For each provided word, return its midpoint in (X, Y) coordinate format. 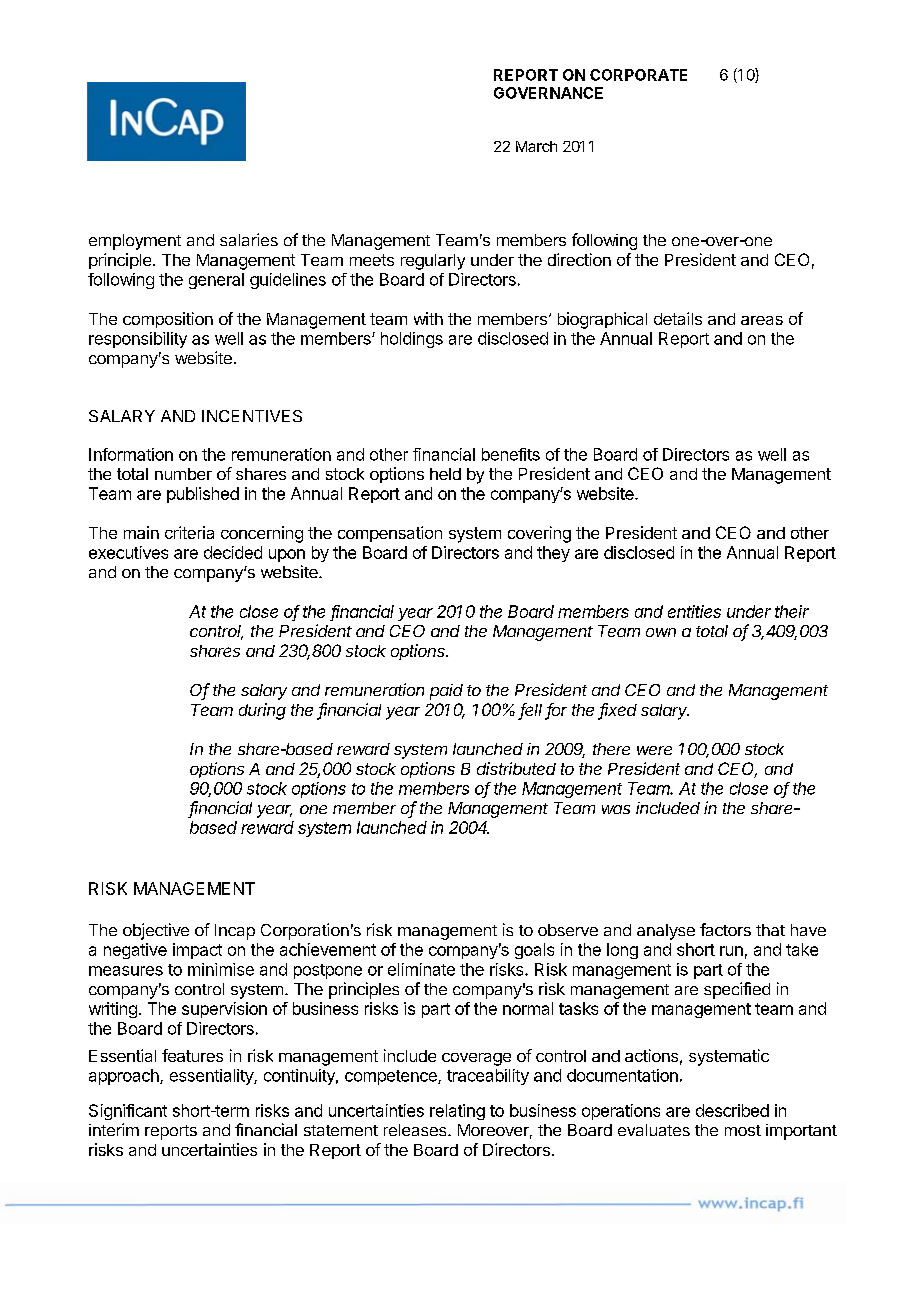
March (536, 146)
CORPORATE (638, 75)
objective (156, 931)
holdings (412, 340)
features (192, 1055)
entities (694, 611)
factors (725, 929)
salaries (249, 239)
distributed (516, 768)
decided (233, 552)
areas (762, 320)
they (553, 554)
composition (168, 320)
